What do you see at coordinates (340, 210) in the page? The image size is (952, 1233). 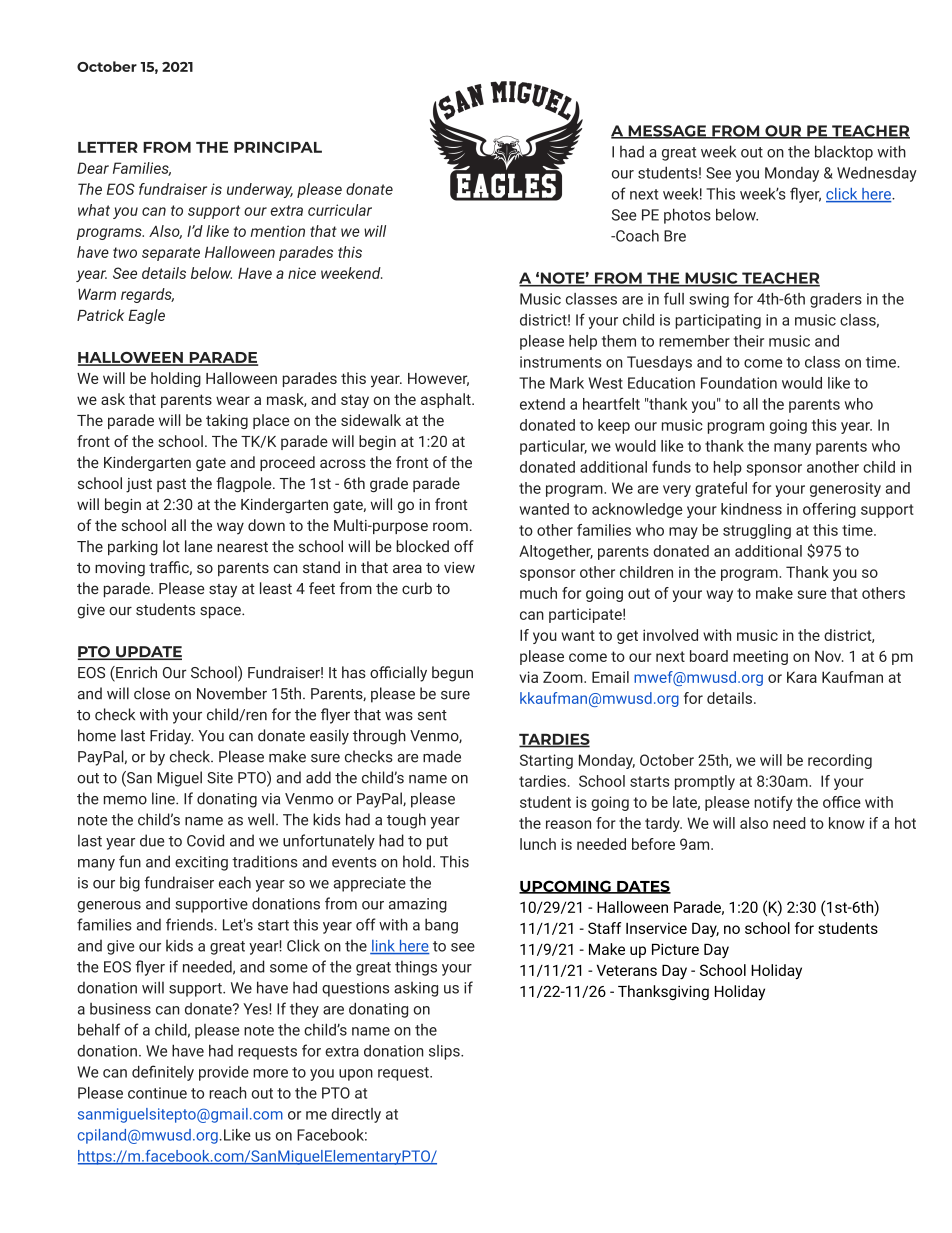 I see `curricular` at bounding box center [340, 210].
